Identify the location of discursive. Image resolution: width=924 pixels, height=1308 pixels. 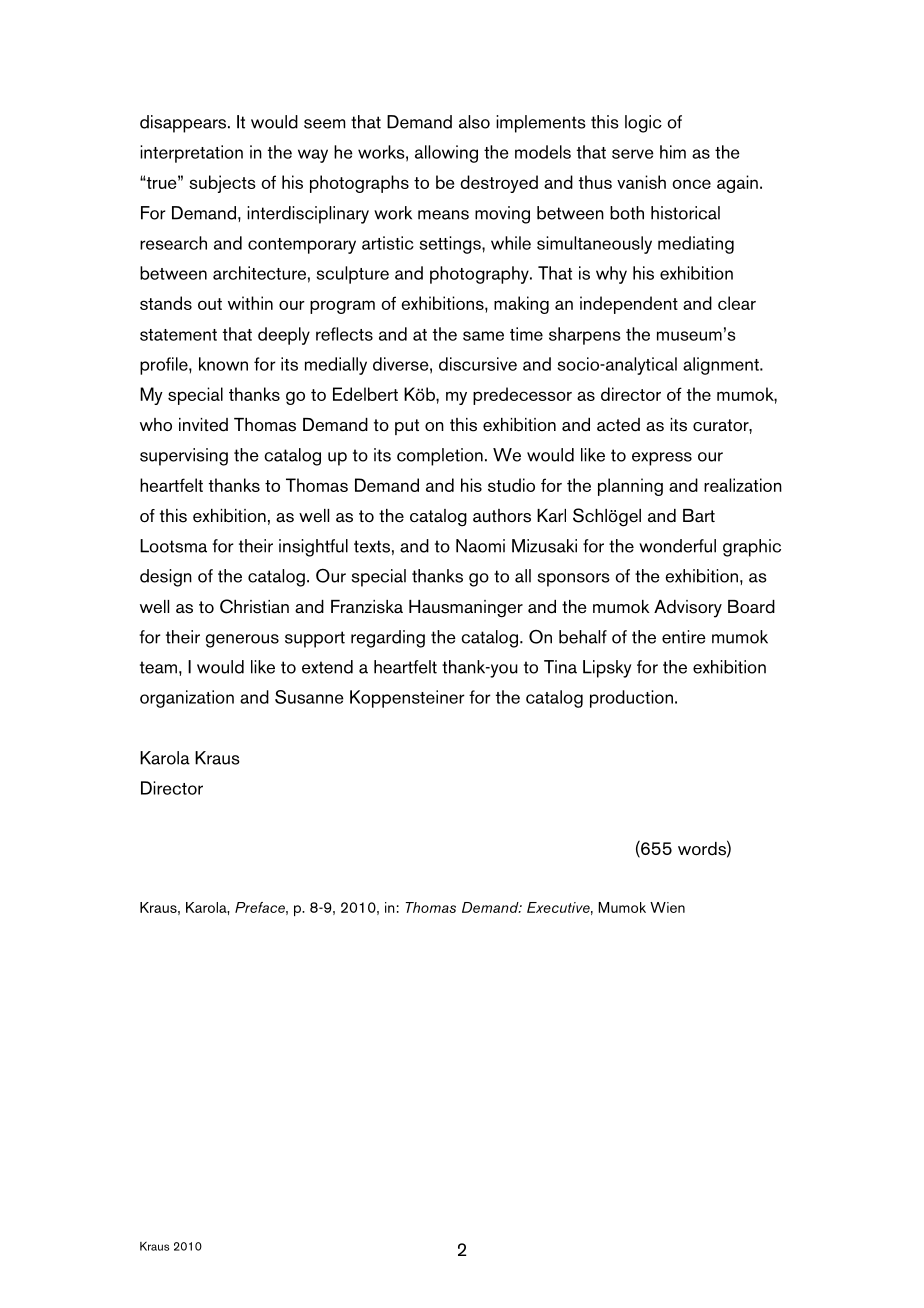
(478, 364).
